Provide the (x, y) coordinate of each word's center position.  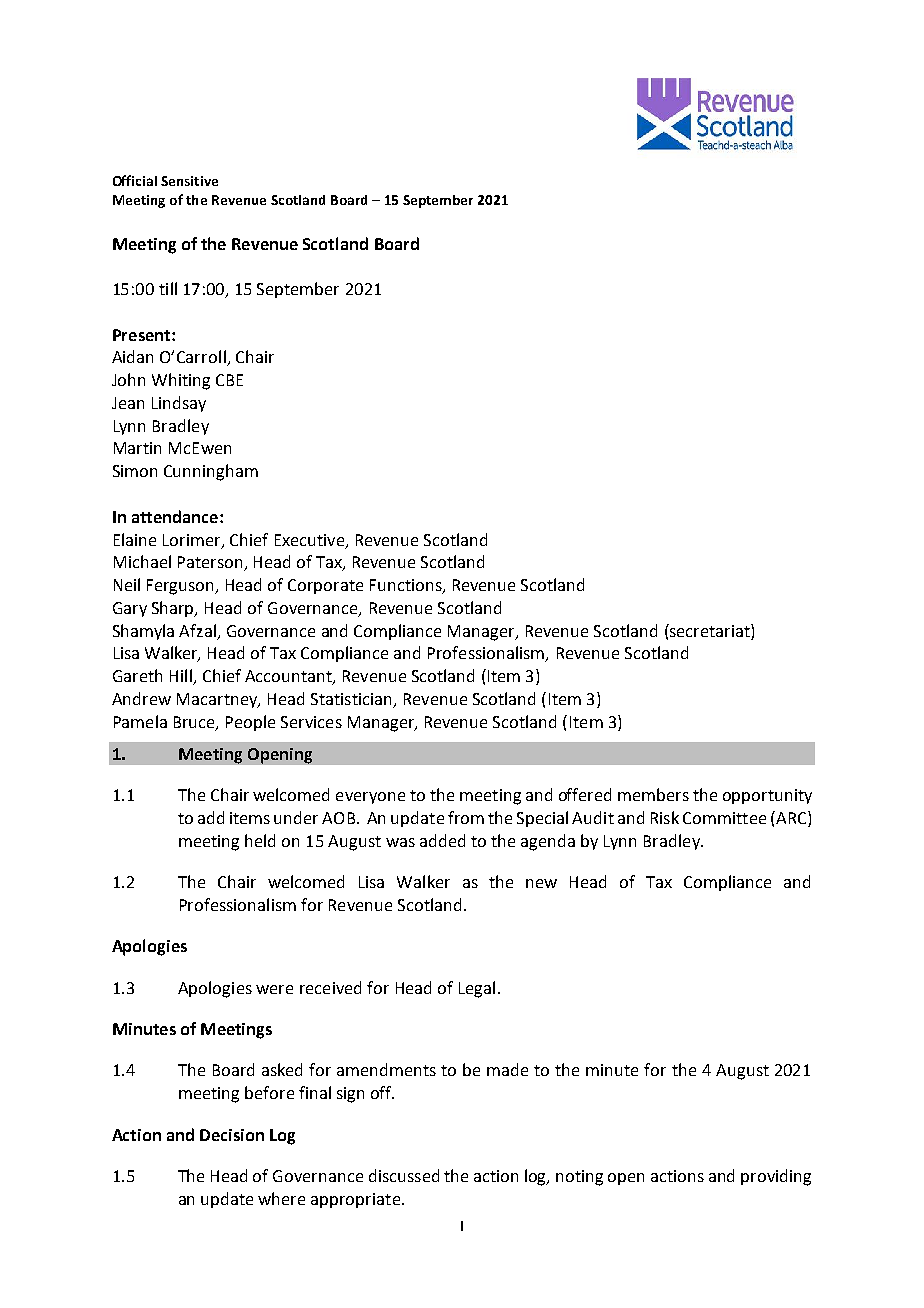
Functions (407, 586)
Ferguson (182, 587)
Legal (477, 989)
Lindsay (179, 404)
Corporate (325, 586)
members (653, 794)
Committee (724, 818)
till (168, 288)
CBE (229, 380)
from (466, 817)
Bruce (195, 723)
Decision (232, 1135)
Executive (311, 541)
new (541, 883)
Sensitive (189, 181)
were (274, 989)
